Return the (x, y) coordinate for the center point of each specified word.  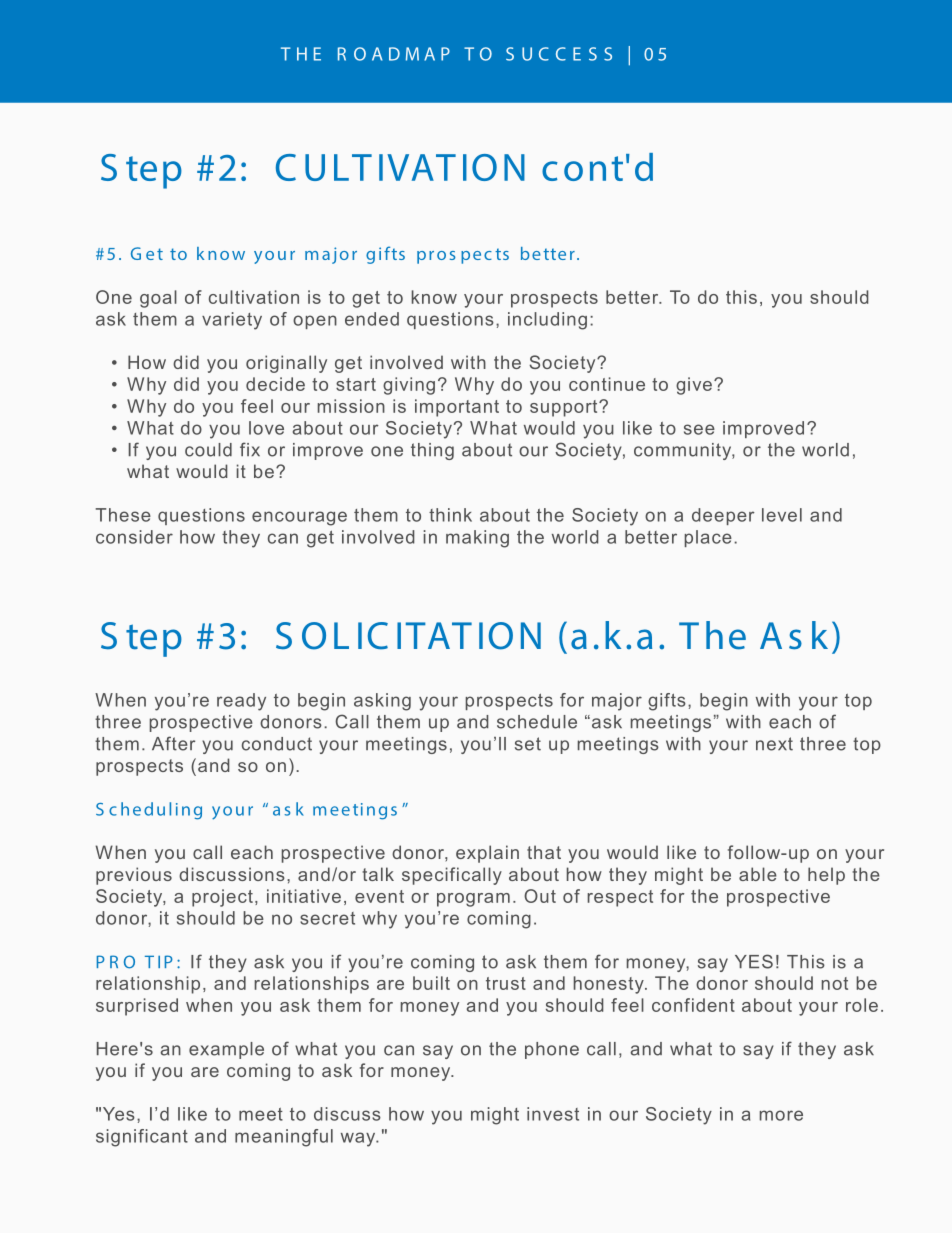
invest (553, 1114)
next (774, 744)
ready (241, 702)
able (758, 874)
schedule (537, 722)
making (477, 539)
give (694, 386)
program (473, 900)
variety (232, 321)
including (547, 321)
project (222, 898)
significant (142, 1138)
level (782, 515)
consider (134, 537)
